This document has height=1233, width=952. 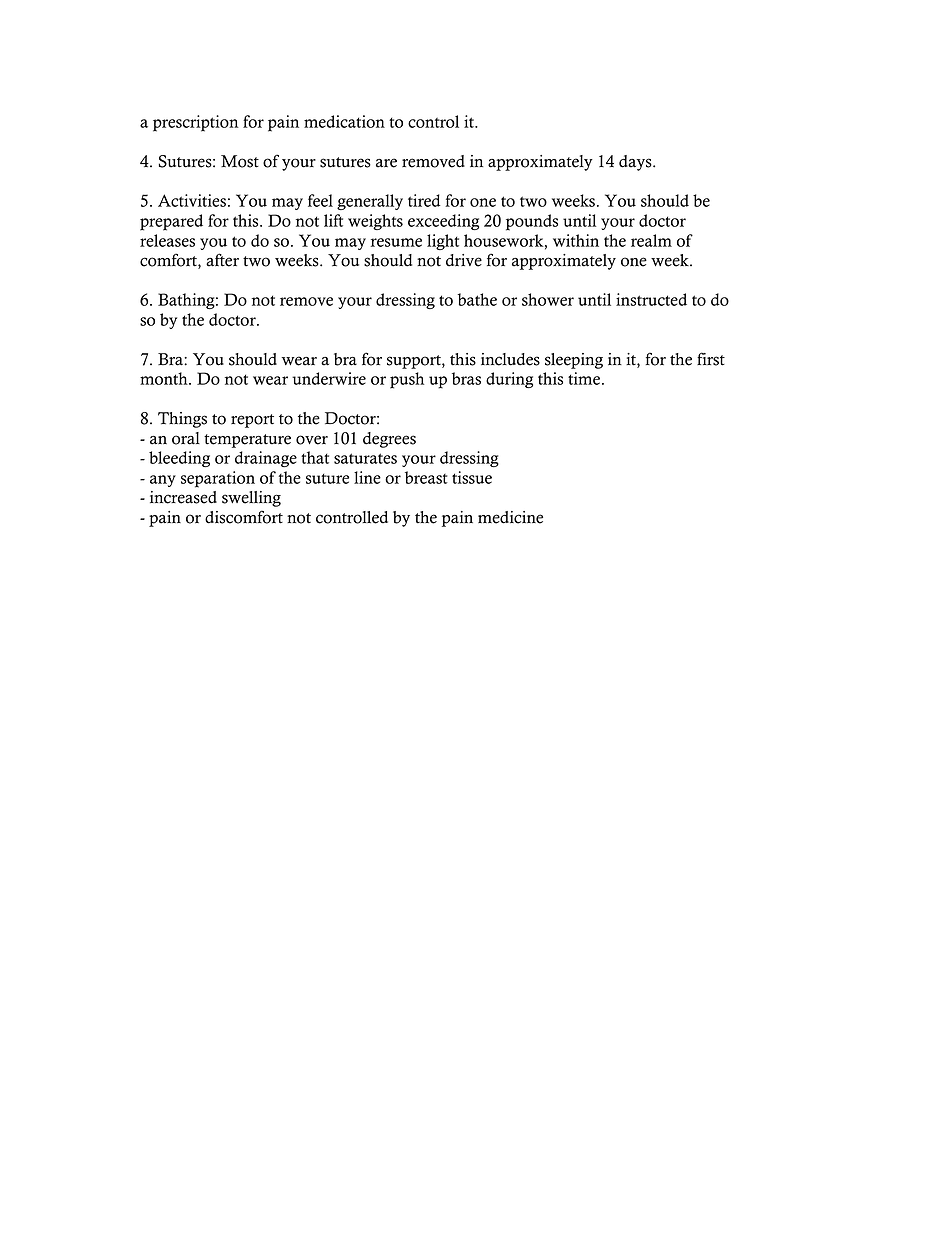 What do you see at coordinates (196, 123) in the document?
I see `prescription` at bounding box center [196, 123].
